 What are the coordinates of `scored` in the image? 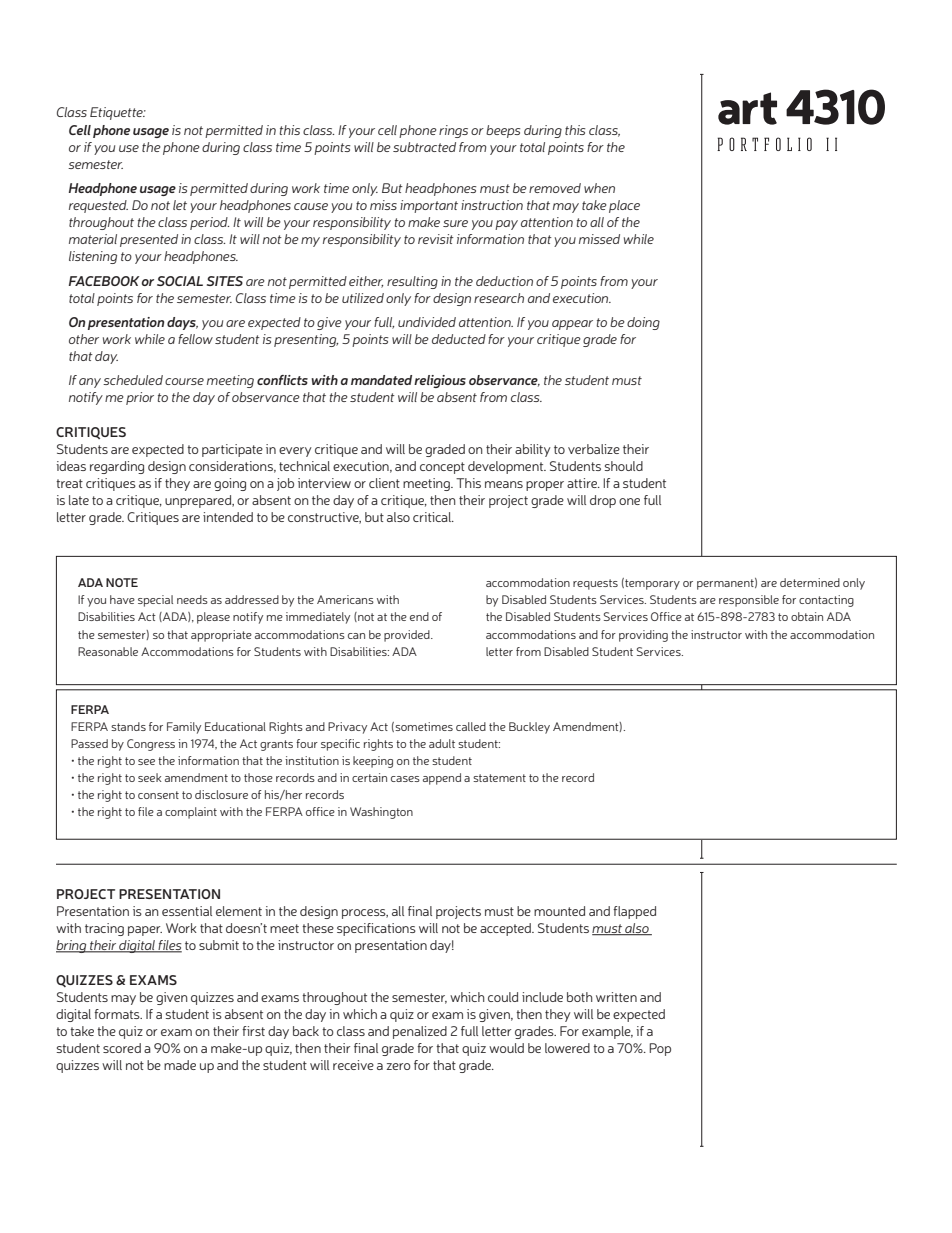 It's located at (122, 1048).
